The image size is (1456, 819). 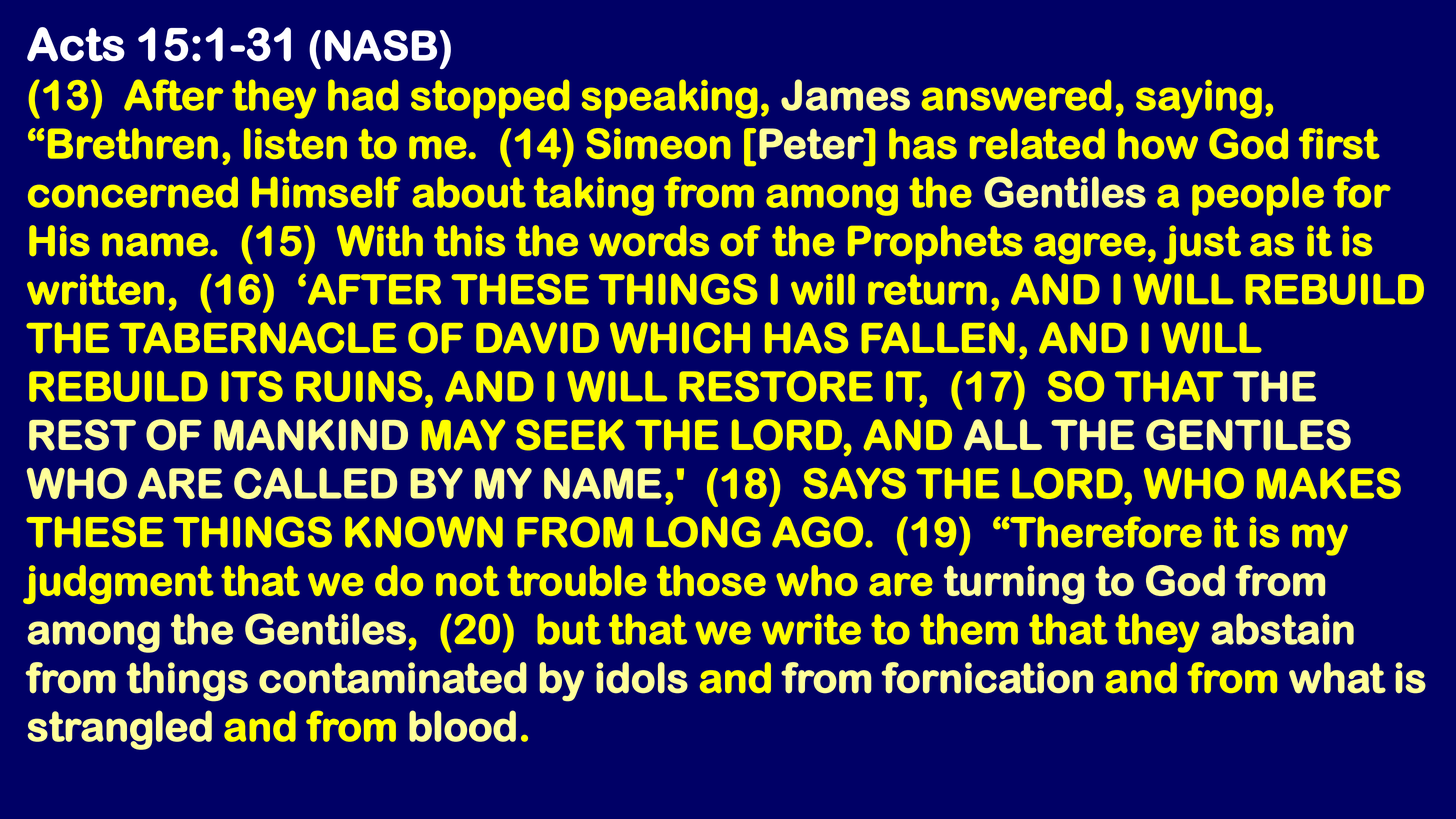 What do you see at coordinates (381, 45) in the image?
I see `NASB` at bounding box center [381, 45].
